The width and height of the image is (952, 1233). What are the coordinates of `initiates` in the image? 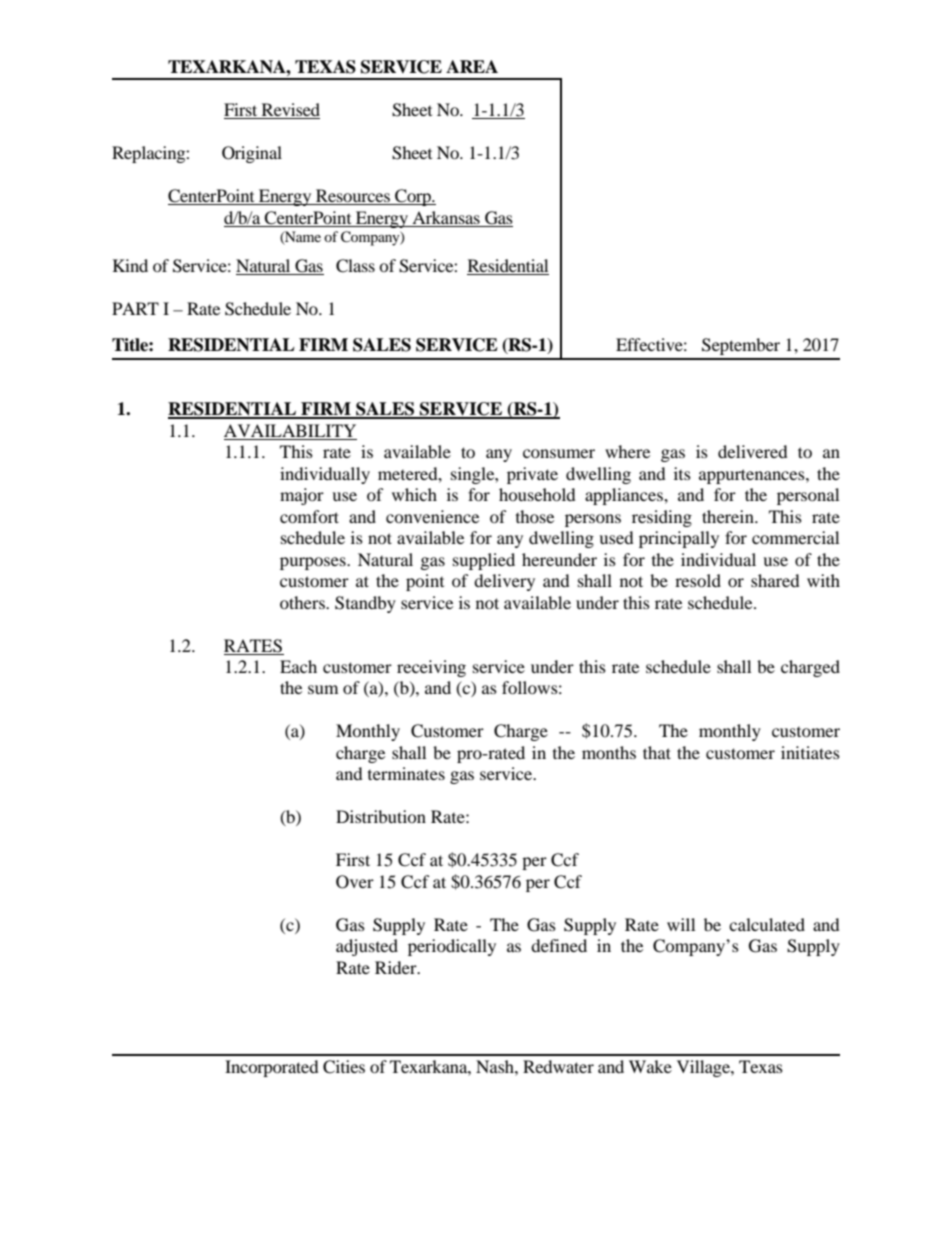 It's located at (810, 752).
